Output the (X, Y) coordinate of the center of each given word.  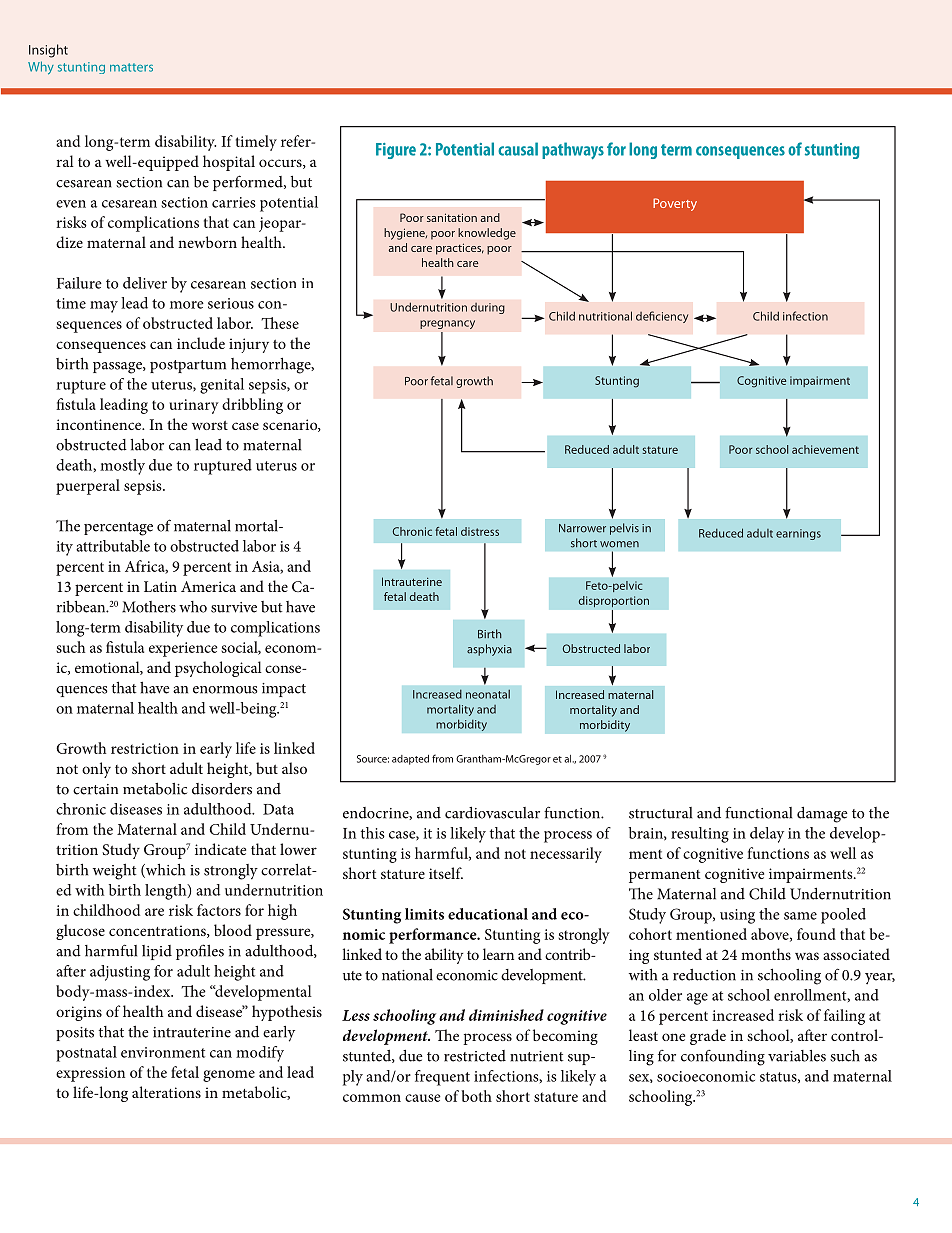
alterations (166, 1092)
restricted (475, 1056)
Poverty (675, 204)
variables (797, 1056)
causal (518, 149)
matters (131, 67)
